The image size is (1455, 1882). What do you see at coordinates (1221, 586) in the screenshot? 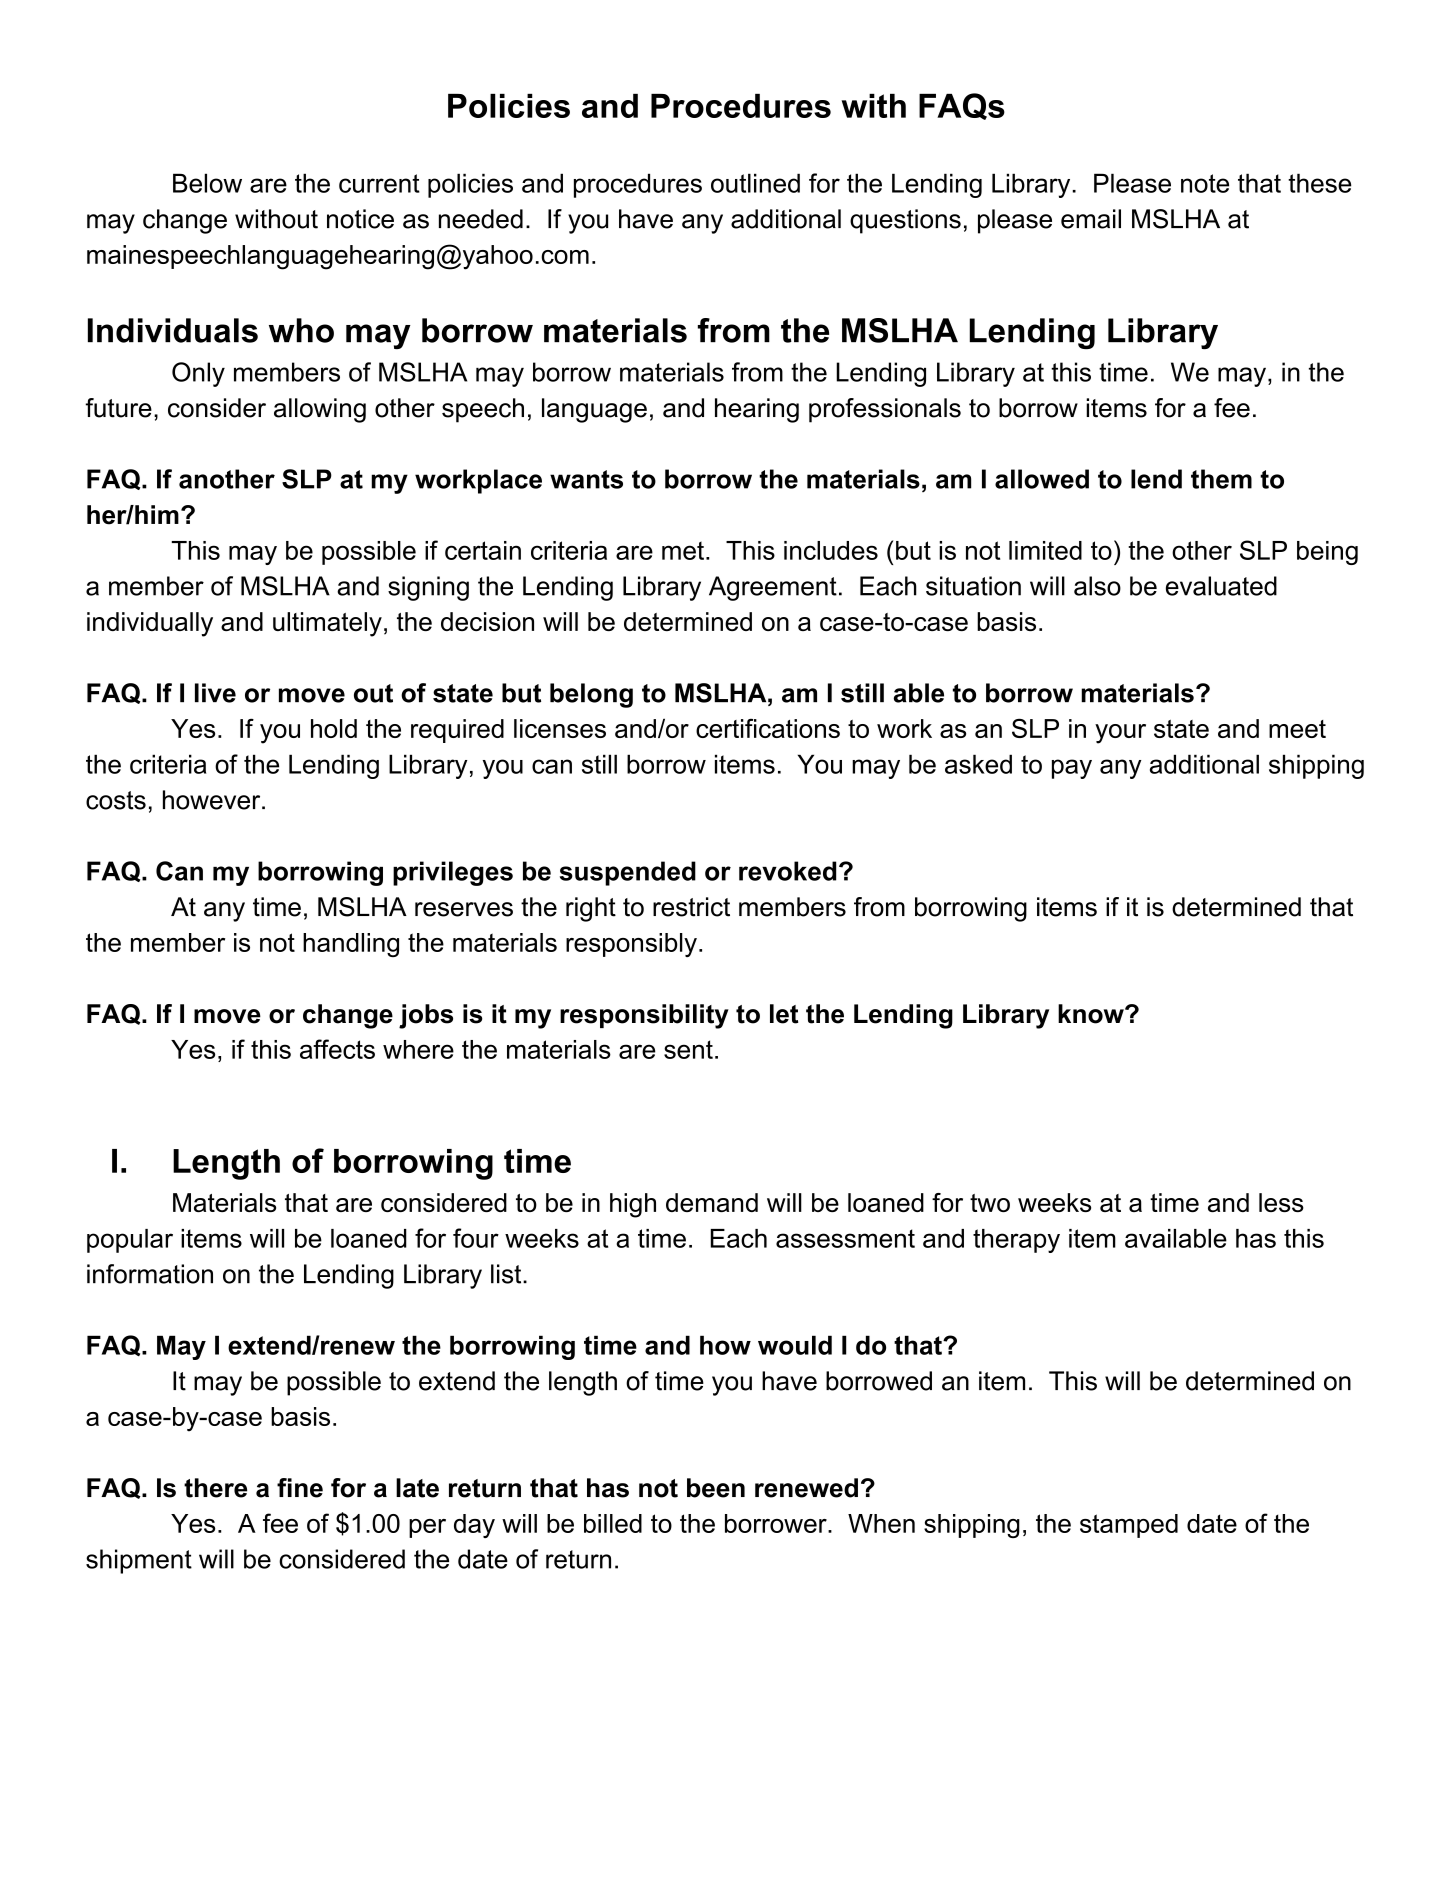
I see `evaluated` at bounding box center [1221, 586].
